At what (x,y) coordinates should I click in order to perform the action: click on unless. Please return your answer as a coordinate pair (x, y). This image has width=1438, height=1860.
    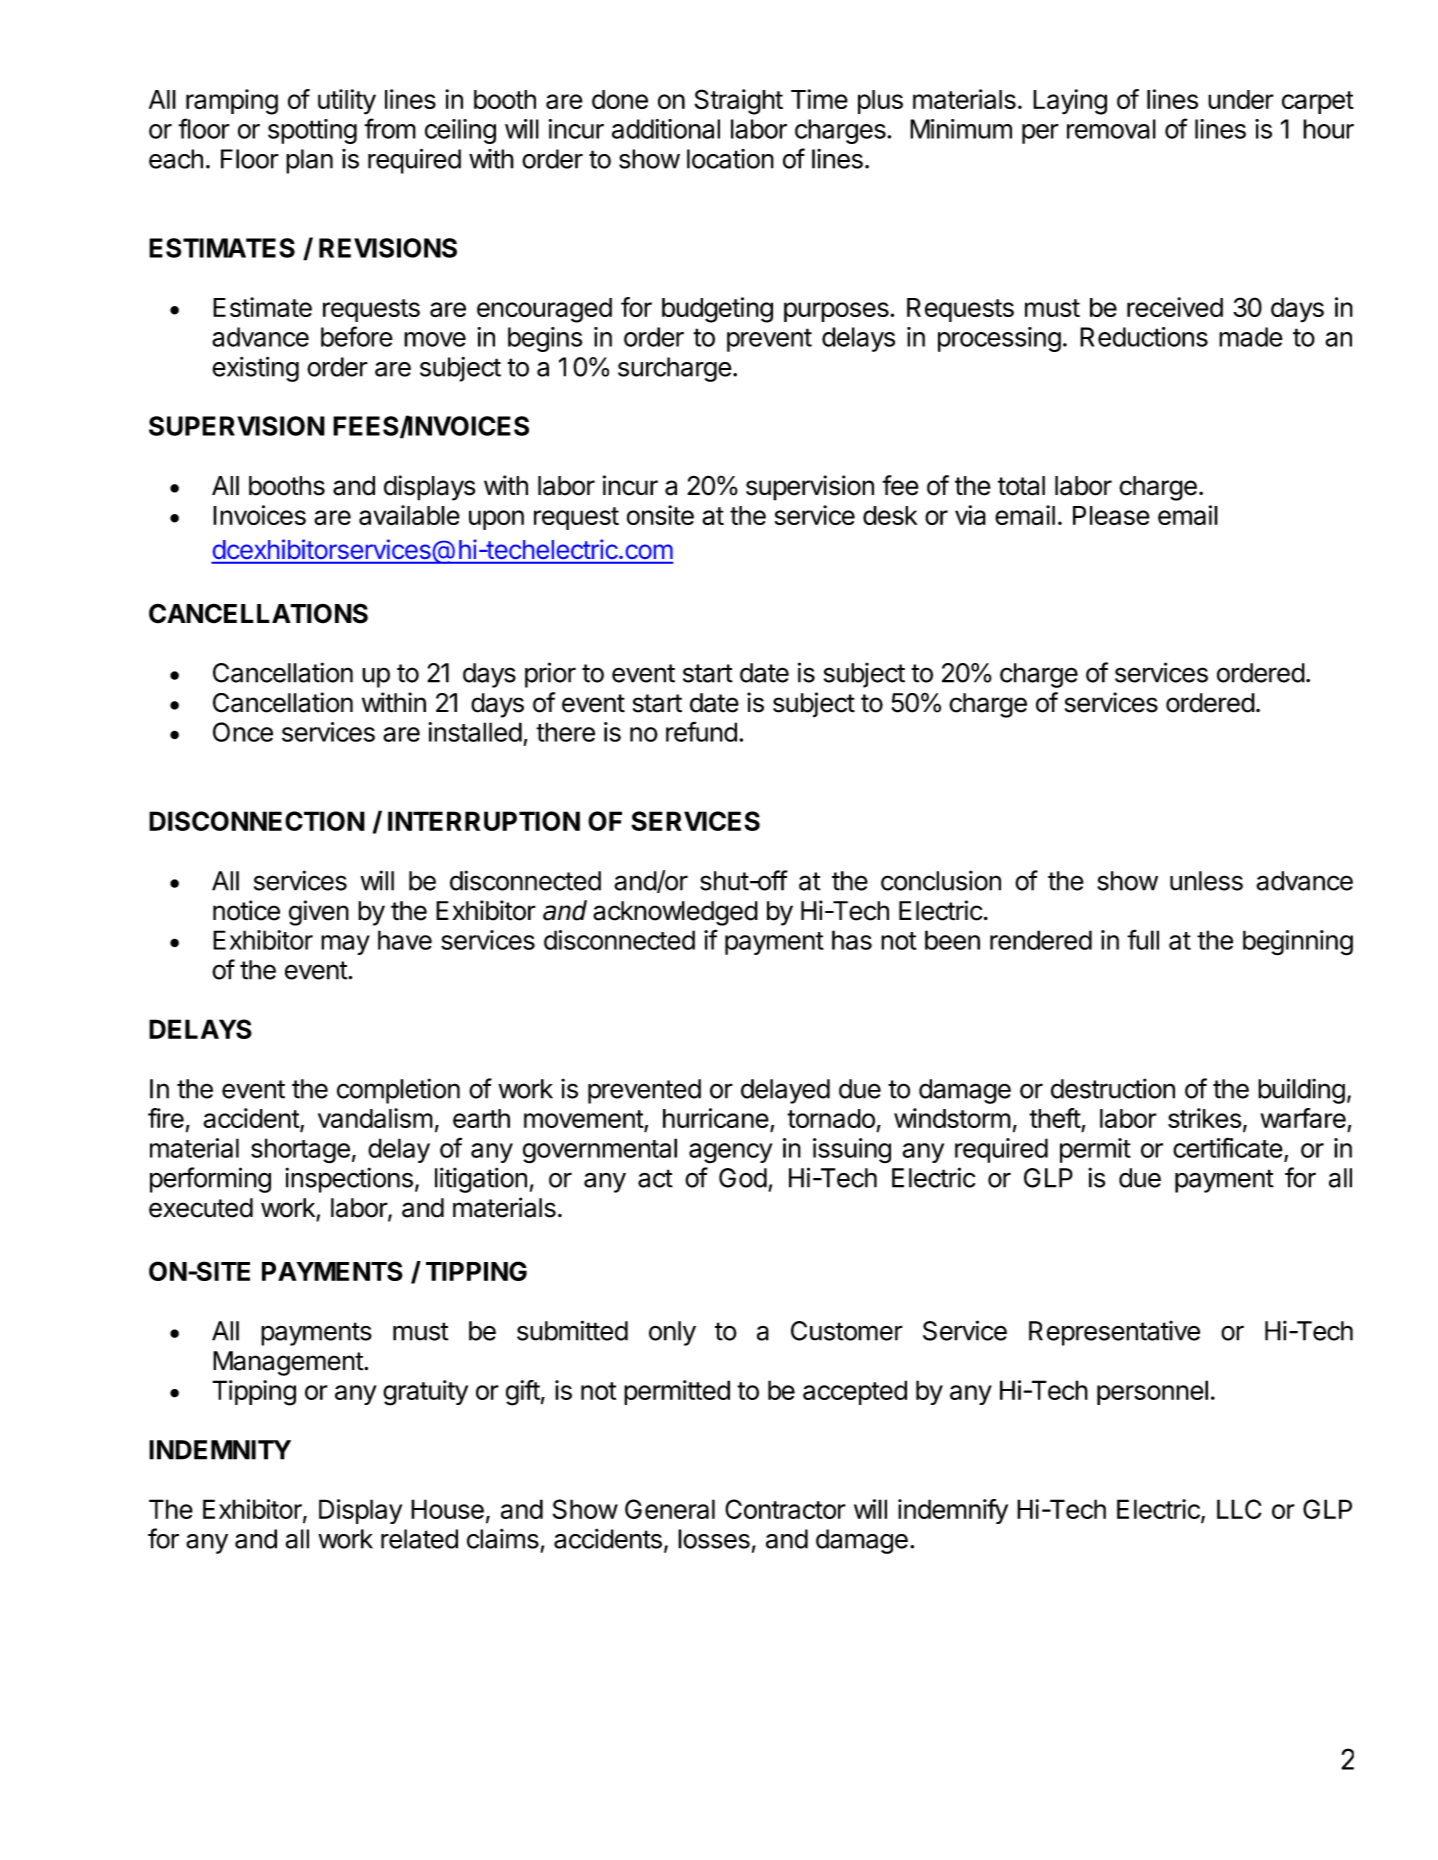
    Looking at the image, I should click on (1206, 881).
